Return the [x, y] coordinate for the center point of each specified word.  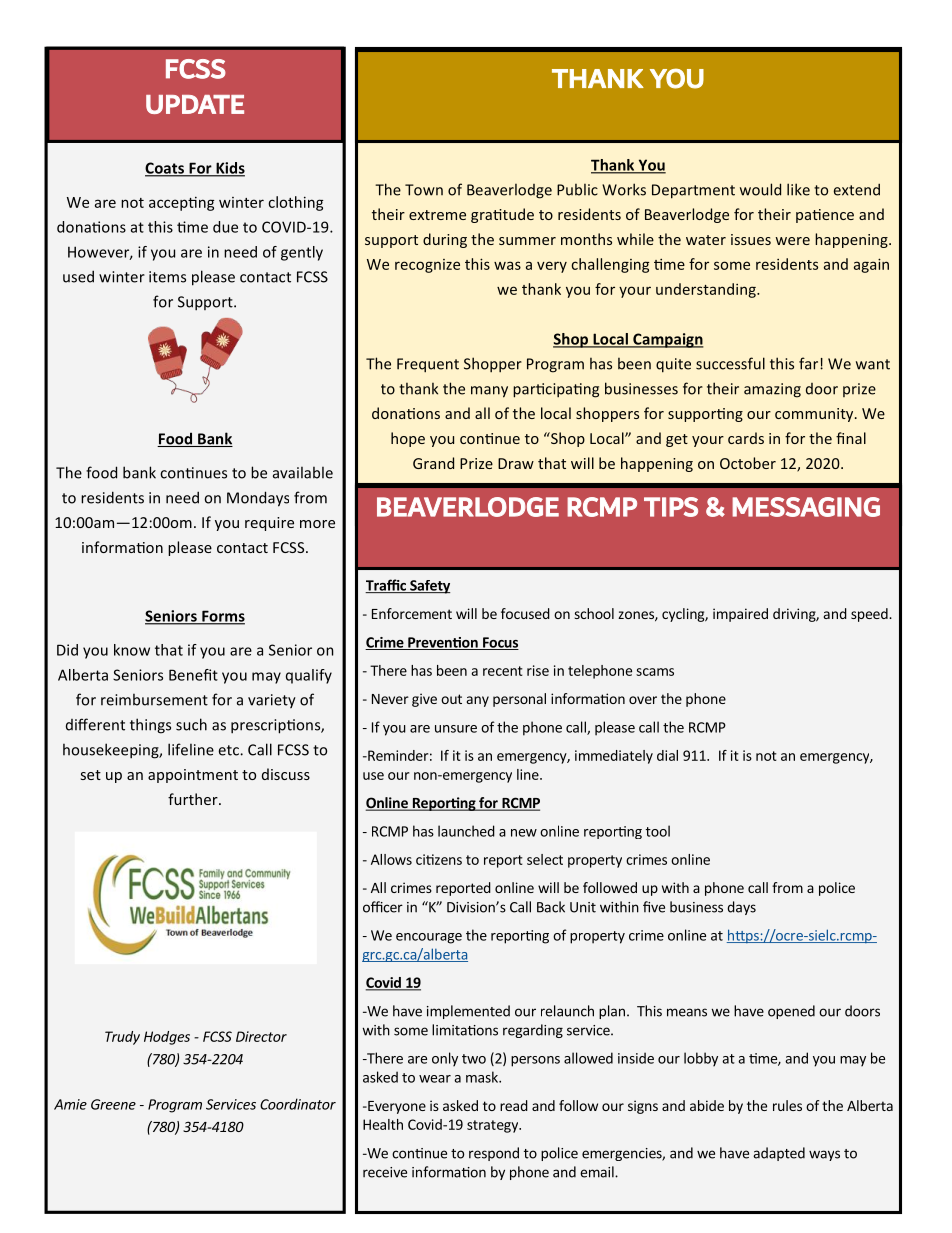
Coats [166, 169]
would [760, 189]
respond [494, 1154]
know [132, 650]
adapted [779, 1154]
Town [424, 190]
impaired [740, 615]
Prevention [443, 643]
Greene [113, 1104]
